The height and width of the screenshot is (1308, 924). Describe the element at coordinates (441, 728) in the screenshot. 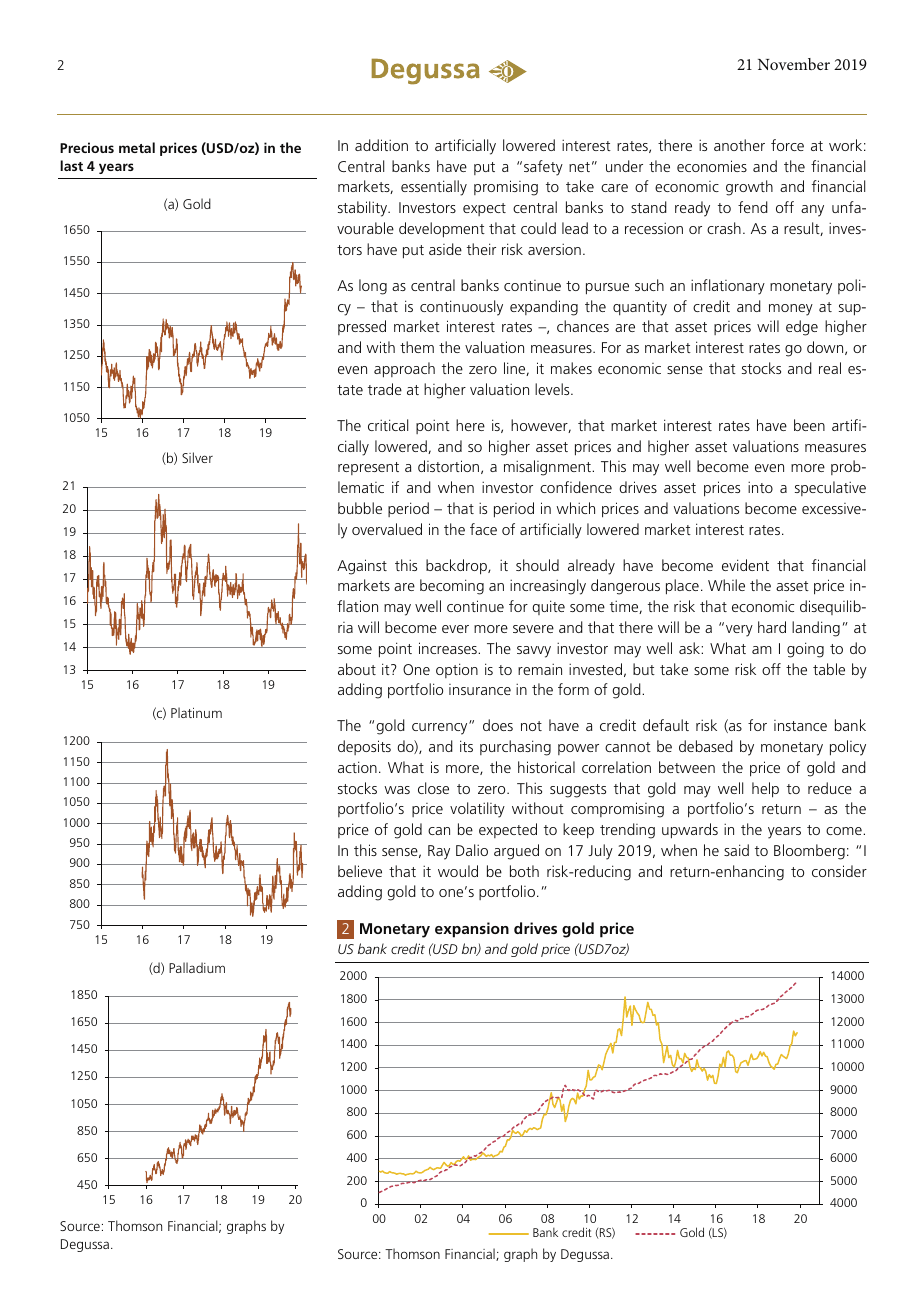

I see `currency` at that location.
